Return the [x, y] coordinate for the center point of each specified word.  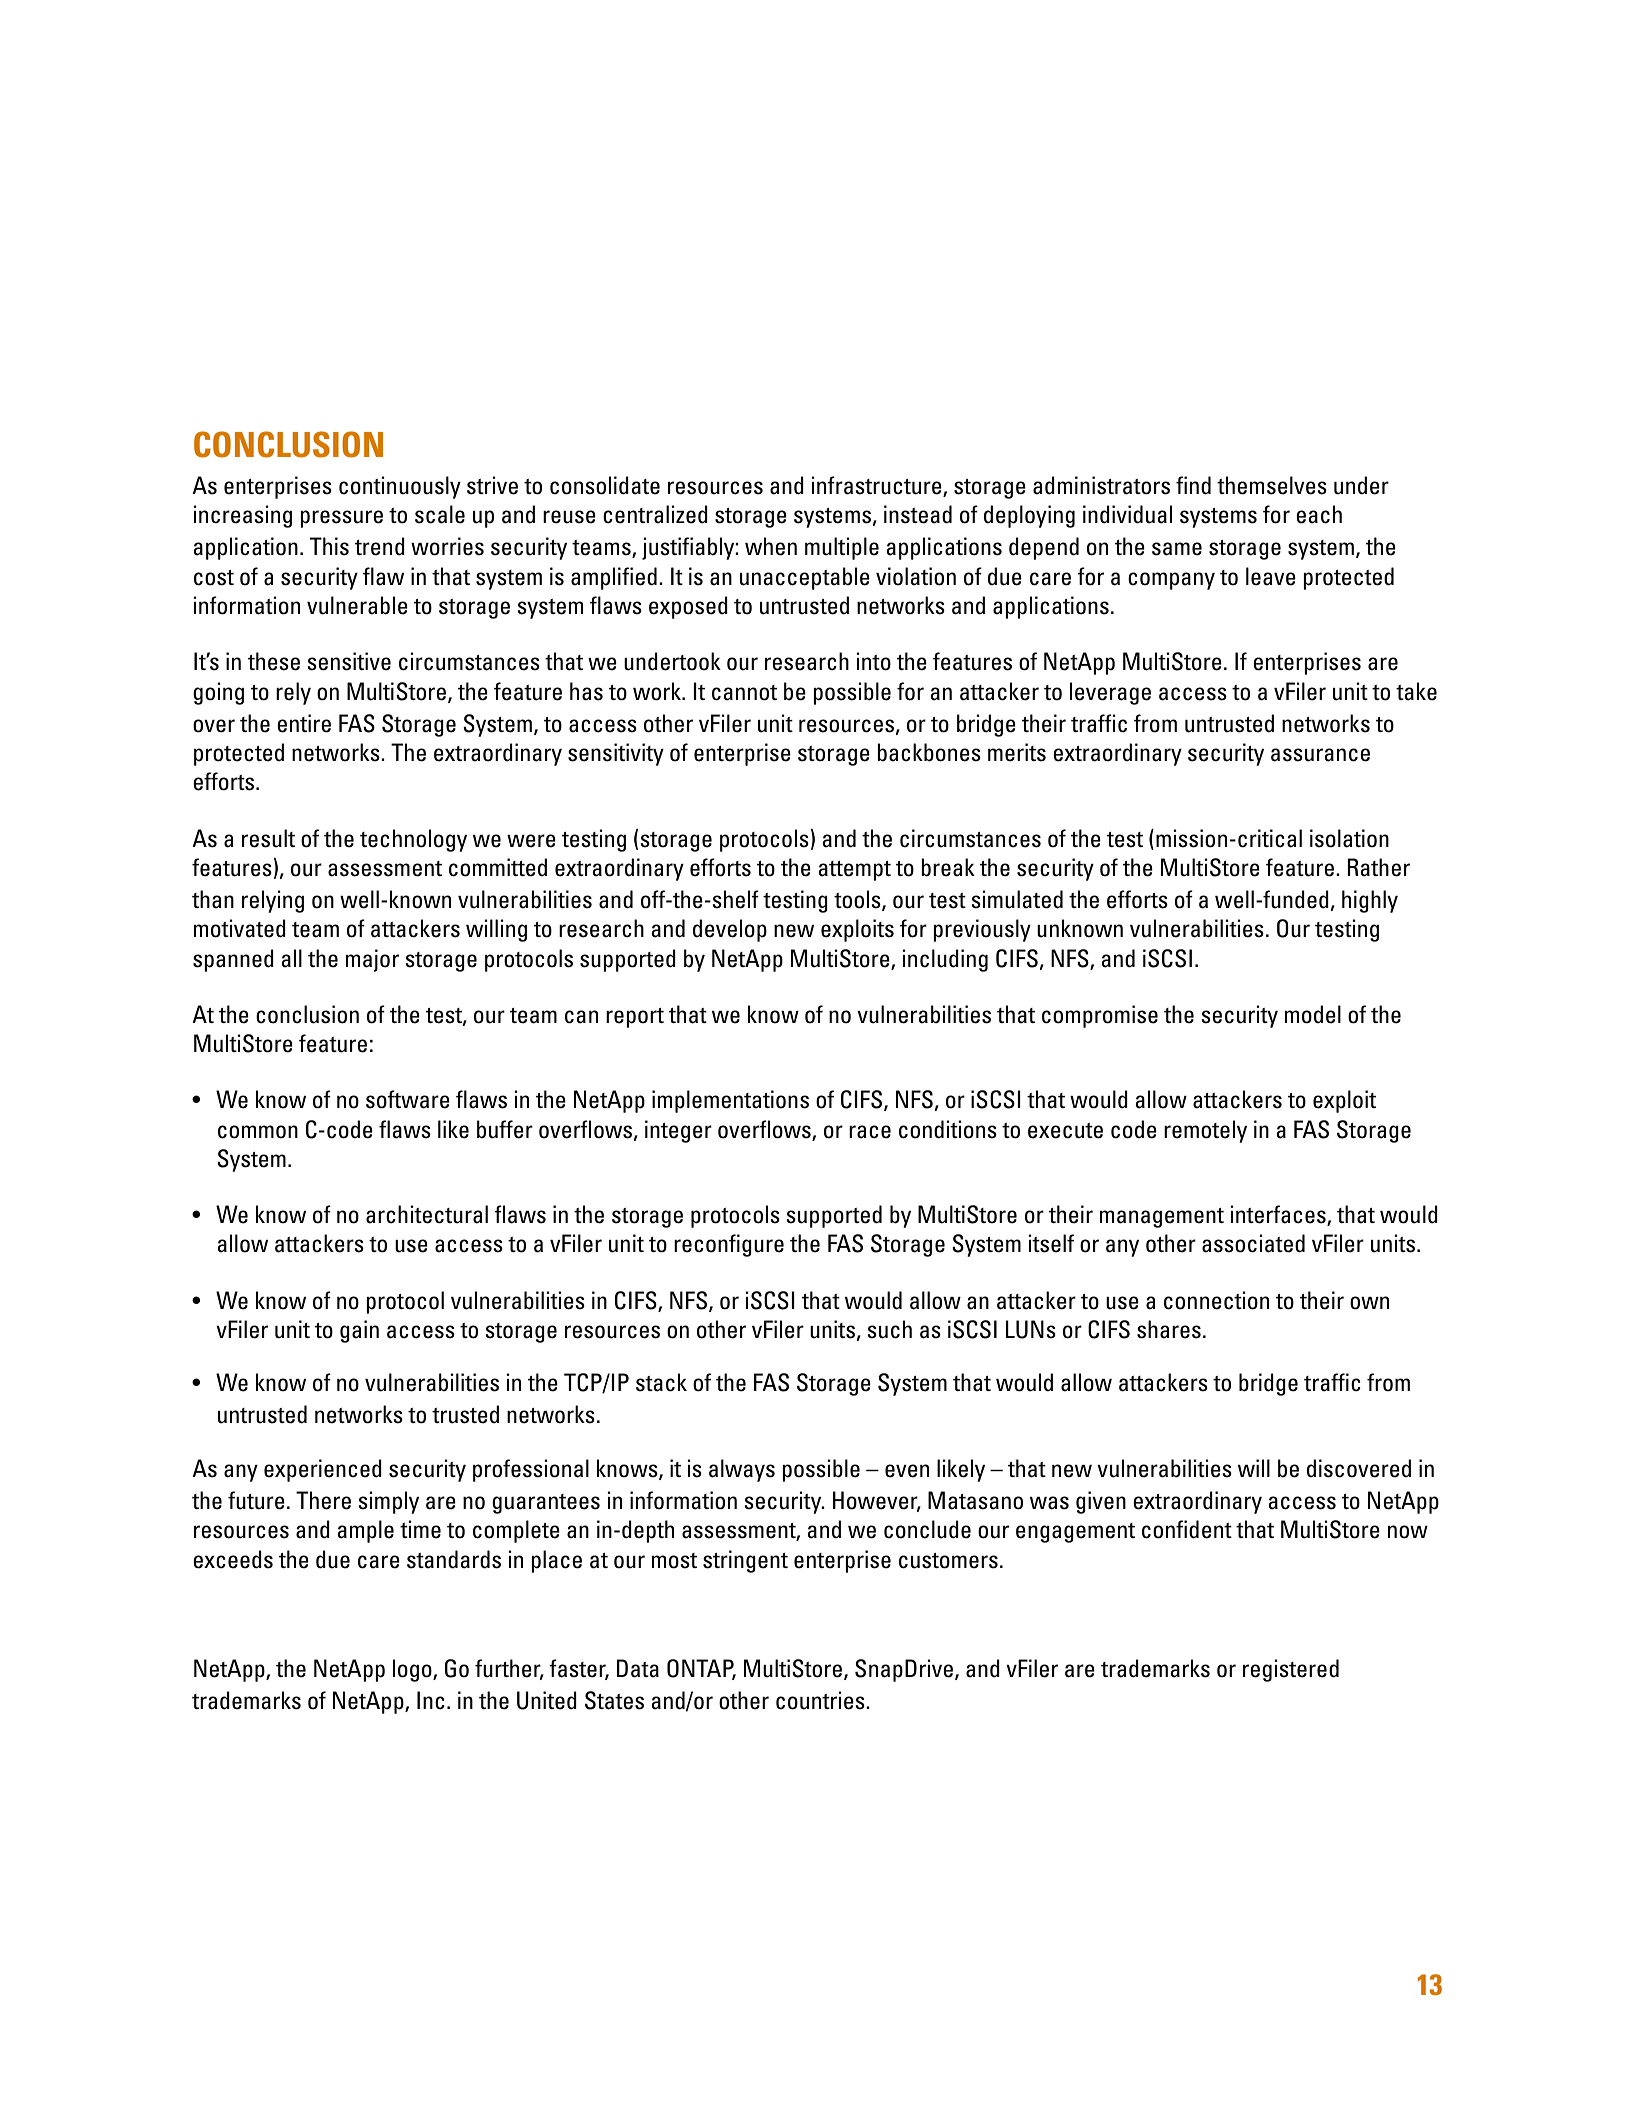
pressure [341, 519]
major [372, 960]
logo [413, 1670]
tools [858, 900]
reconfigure [729, 1245]
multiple [842, 548]
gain [359, 1331]
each [1319, 514]
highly [1370, 901]
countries [821, 1700]
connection [1216, 1300]
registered [1291, 1670]
